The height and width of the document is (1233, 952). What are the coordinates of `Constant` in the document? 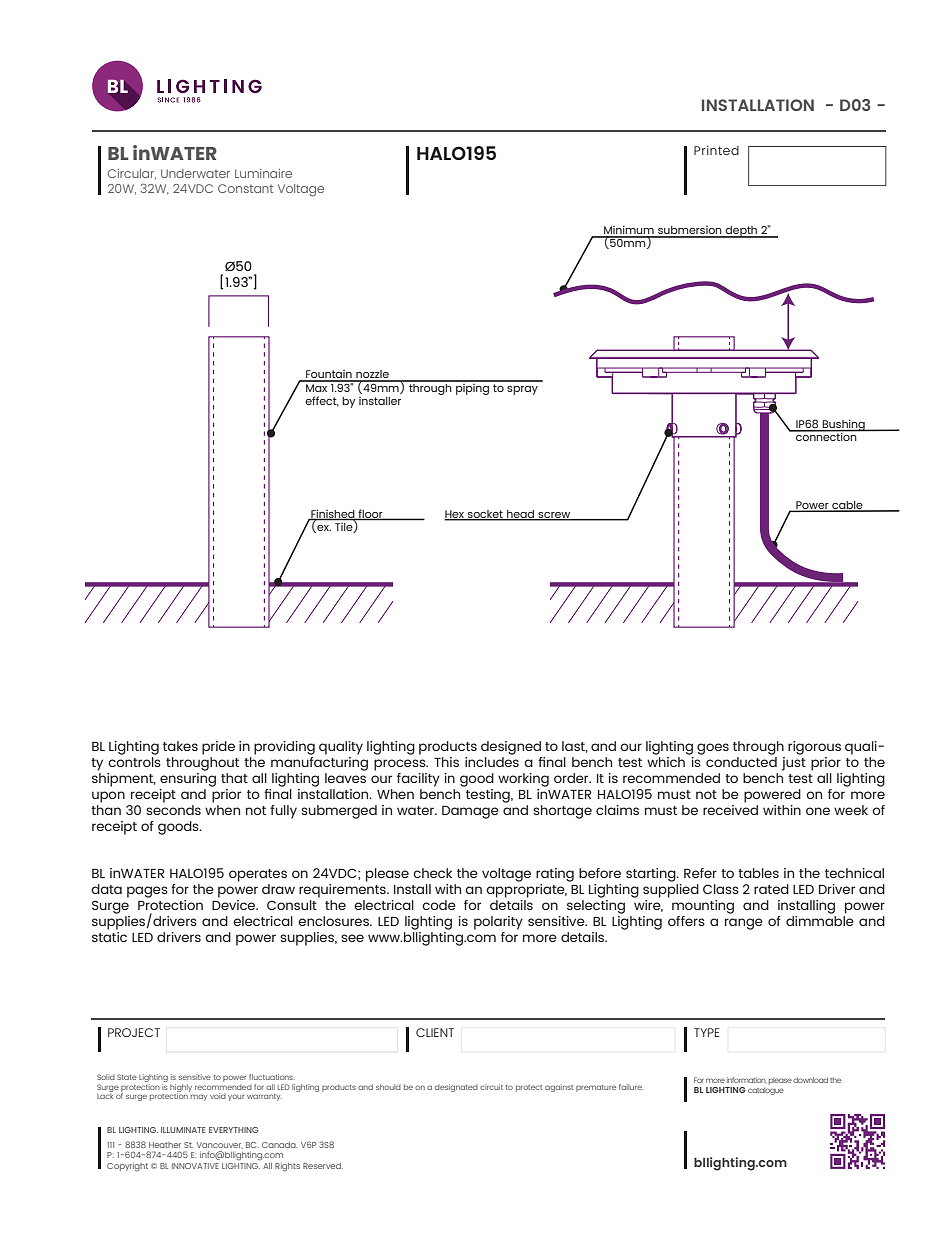 It's located at (245, 188).
